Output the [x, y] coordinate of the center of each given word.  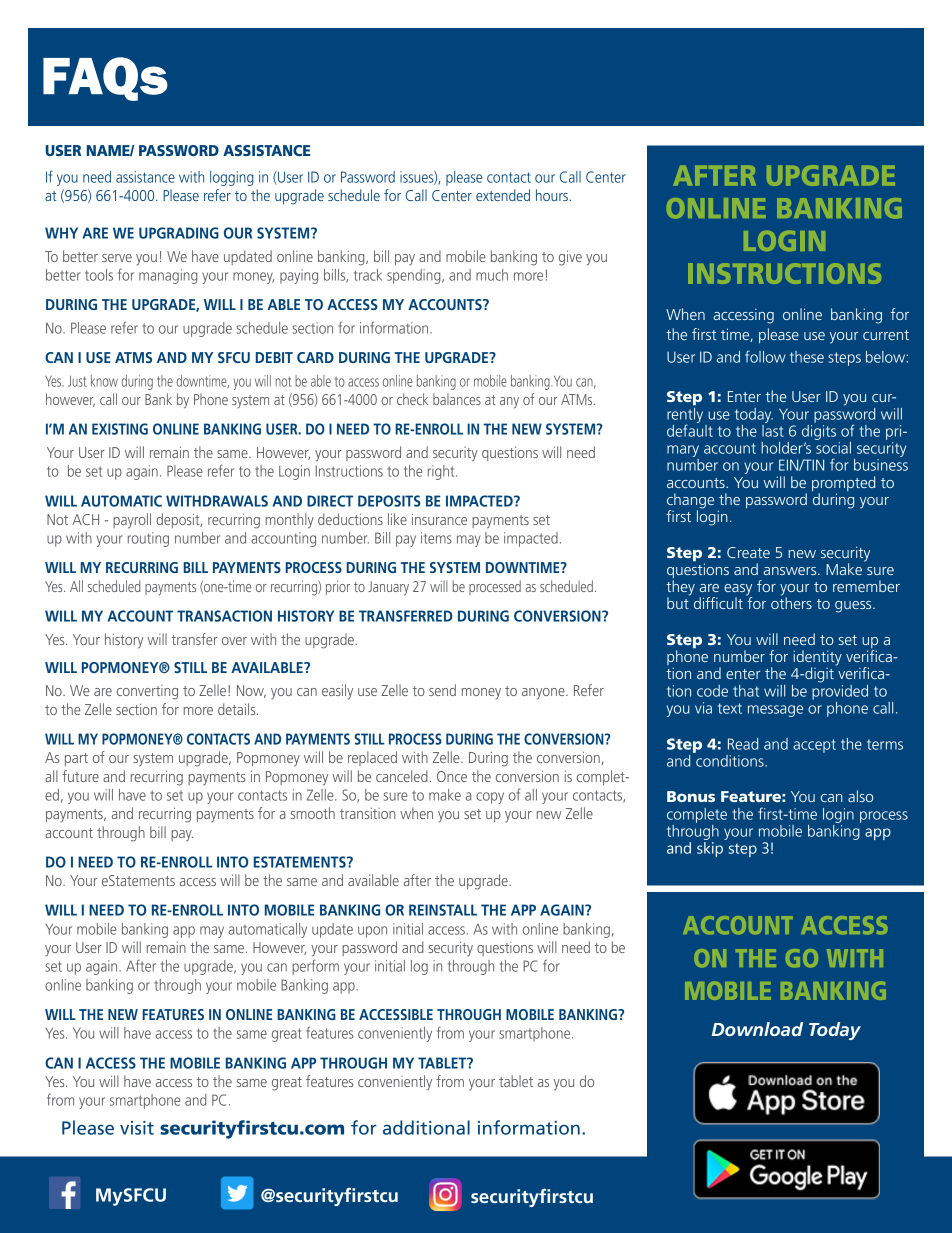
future [80, 776]
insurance [439, 519]
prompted [843, 483]
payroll [132, 521]
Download [757, 1029]
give [570, 258]
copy [490, 798]
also [860, 796]
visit [137, 1128]
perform [315, 967]
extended [503, 195]
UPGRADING [179, 233]
